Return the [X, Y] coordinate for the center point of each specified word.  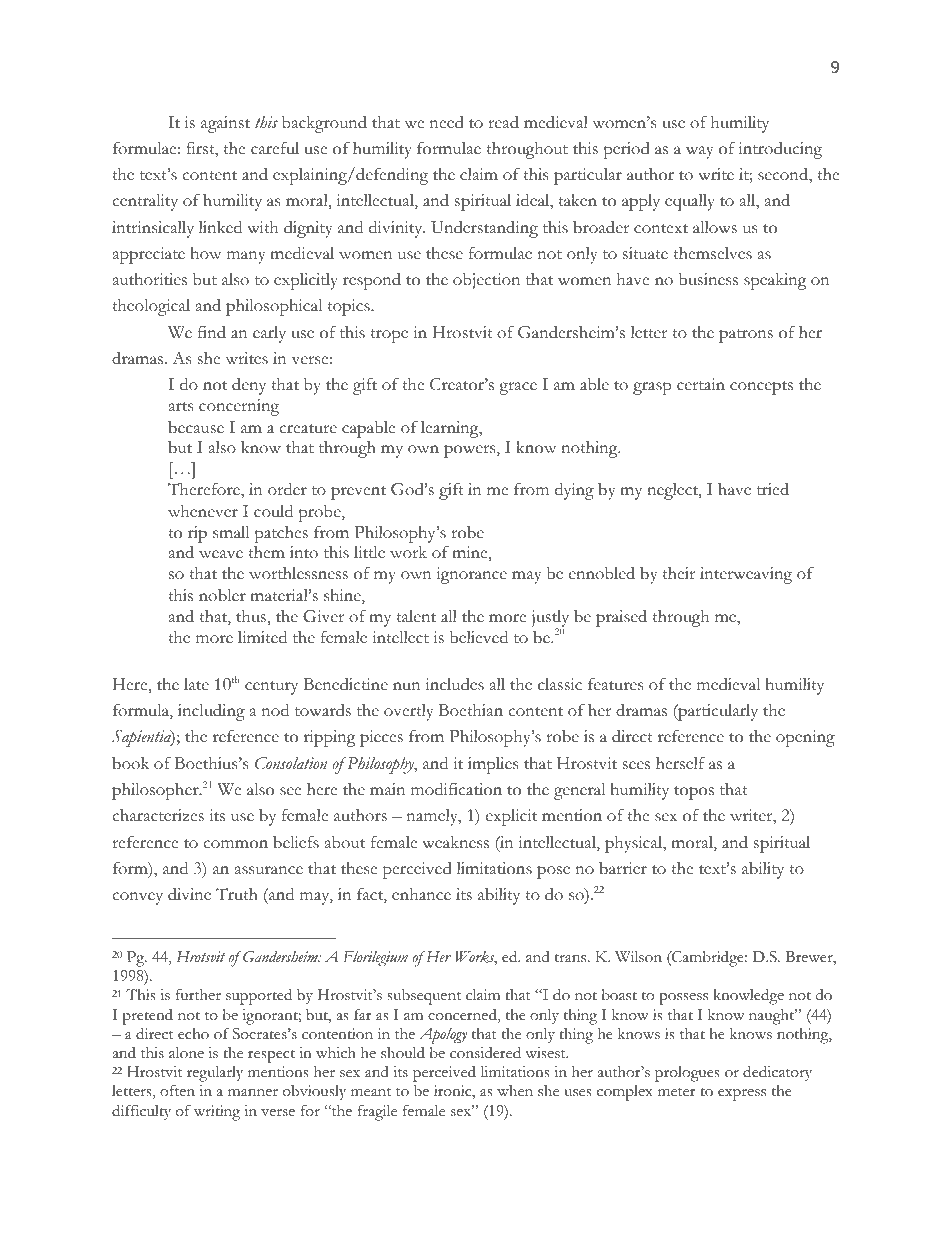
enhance [421, 894]
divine [189, 894]
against [225, 124]
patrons [746, 336]
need [447, 122]
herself [680, 763]
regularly [215, 1074]
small [231, 532]
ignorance [472, 575]
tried [773, 489]
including [211, 712]
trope [389, 336]
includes [455, 684]
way [699, 152]
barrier [623, 868]
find [212, 332]
